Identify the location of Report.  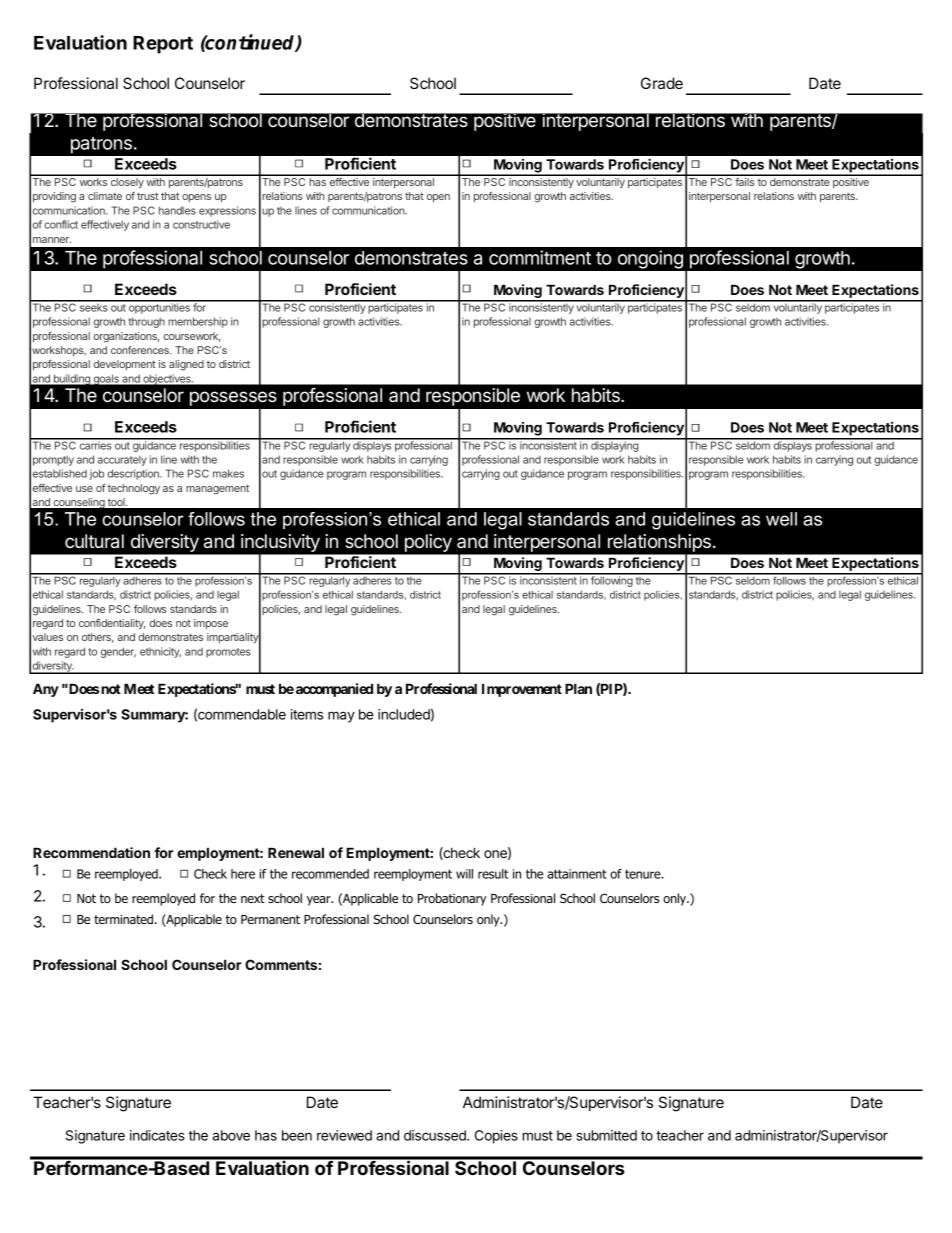
(163, 45).
